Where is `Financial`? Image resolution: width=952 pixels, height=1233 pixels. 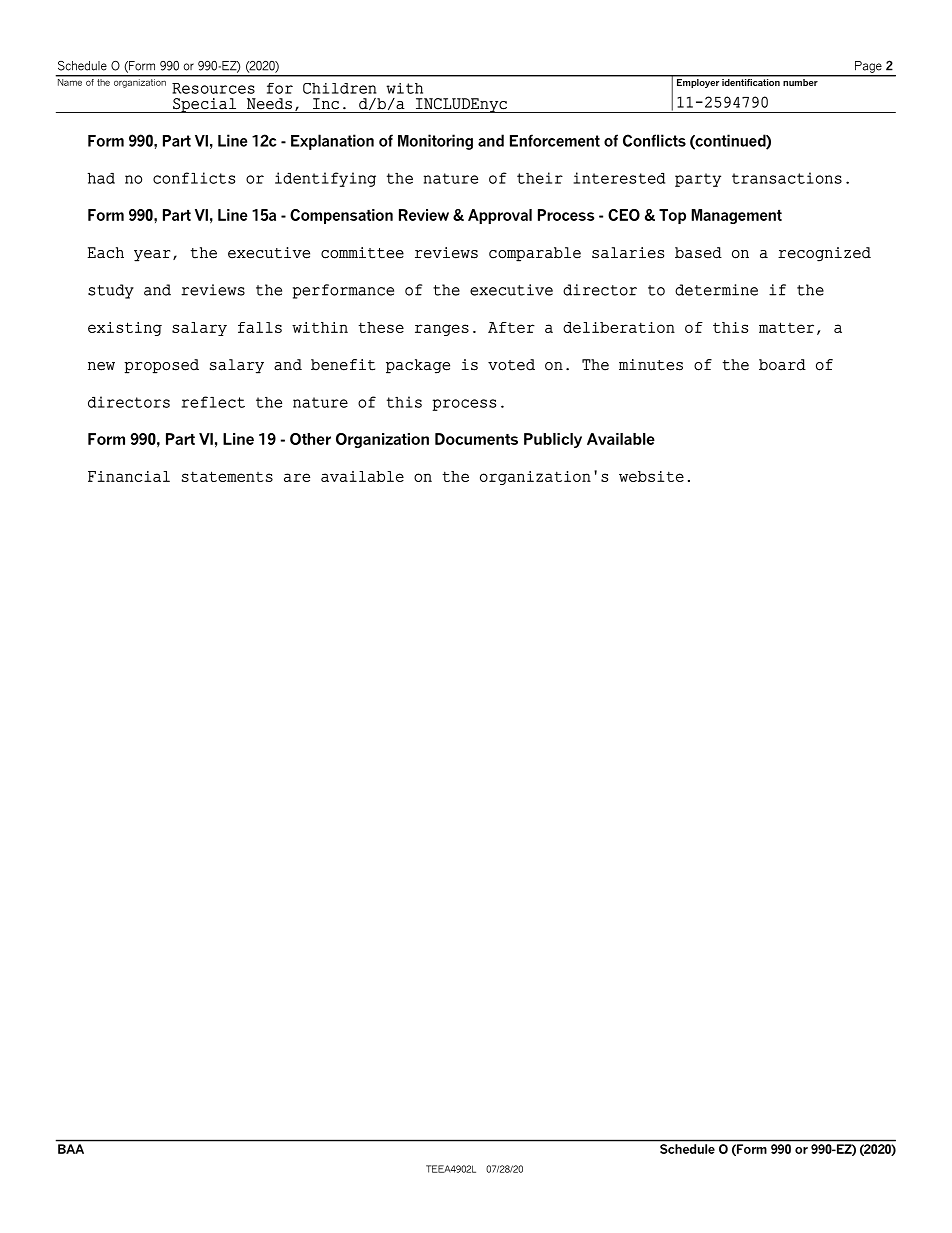 Financial is located at coordinates (129, 476).
